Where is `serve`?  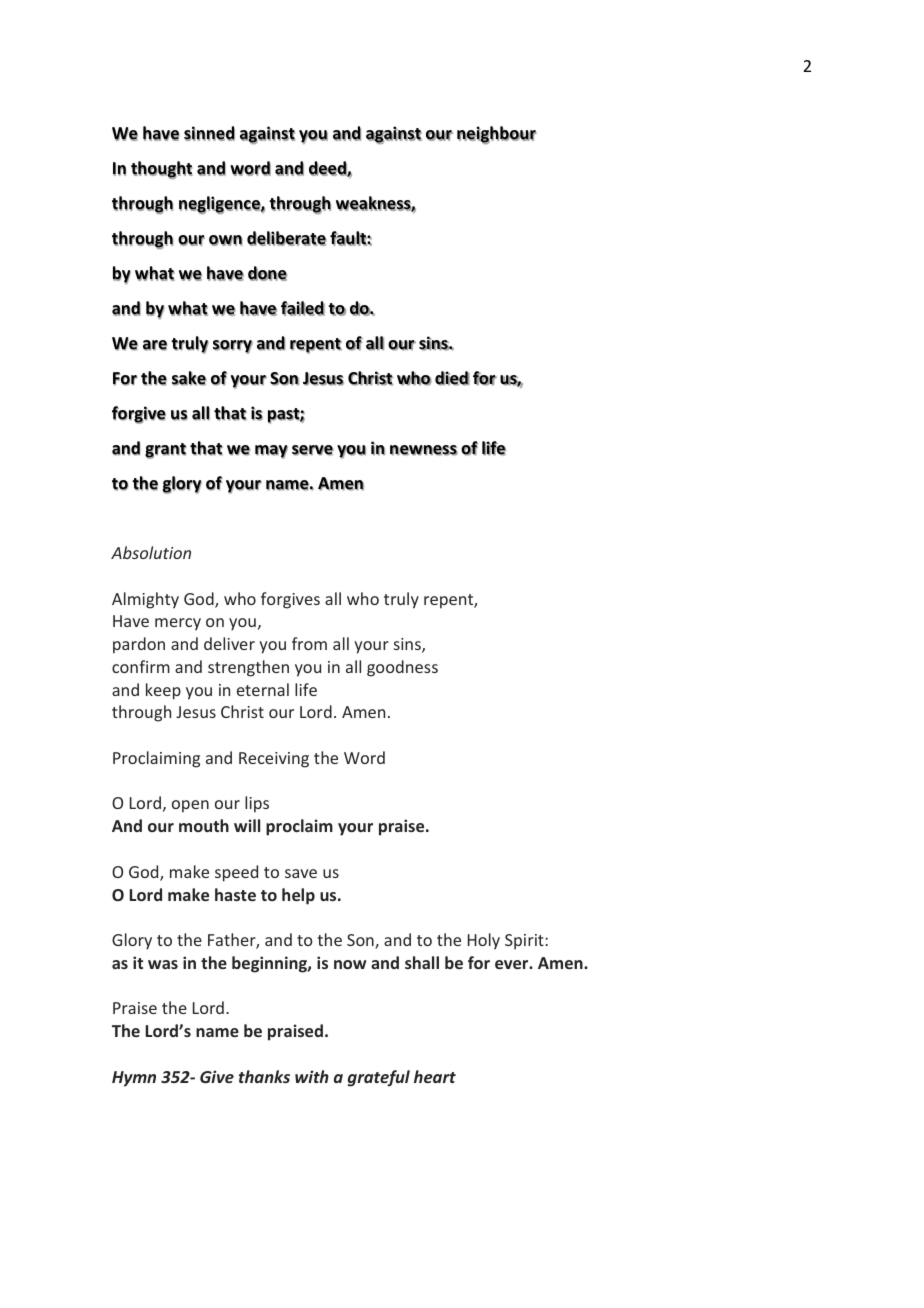
serve is located at coordinates (313, 450).
